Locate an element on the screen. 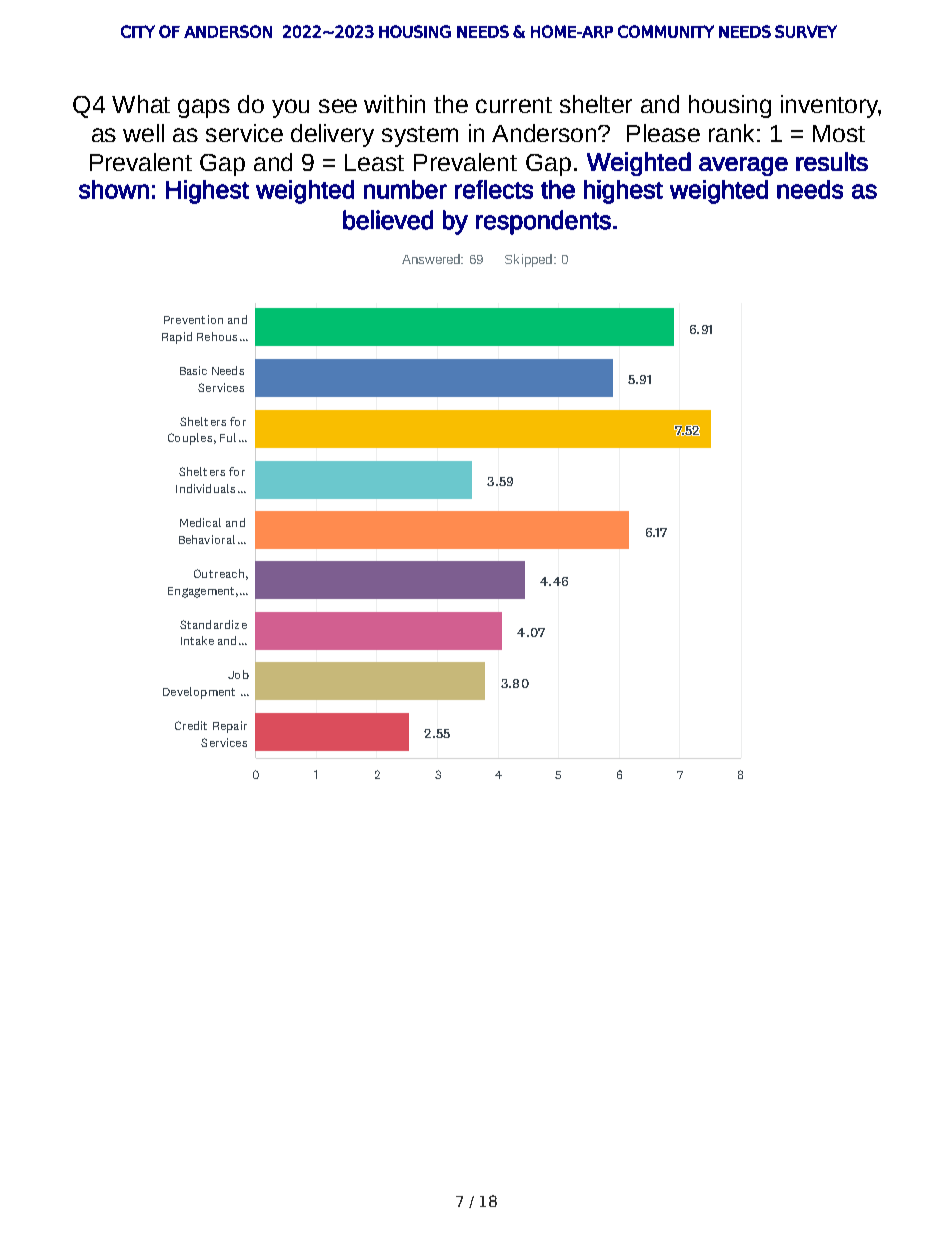  SURVEY is located at coordinates (806, 31).
